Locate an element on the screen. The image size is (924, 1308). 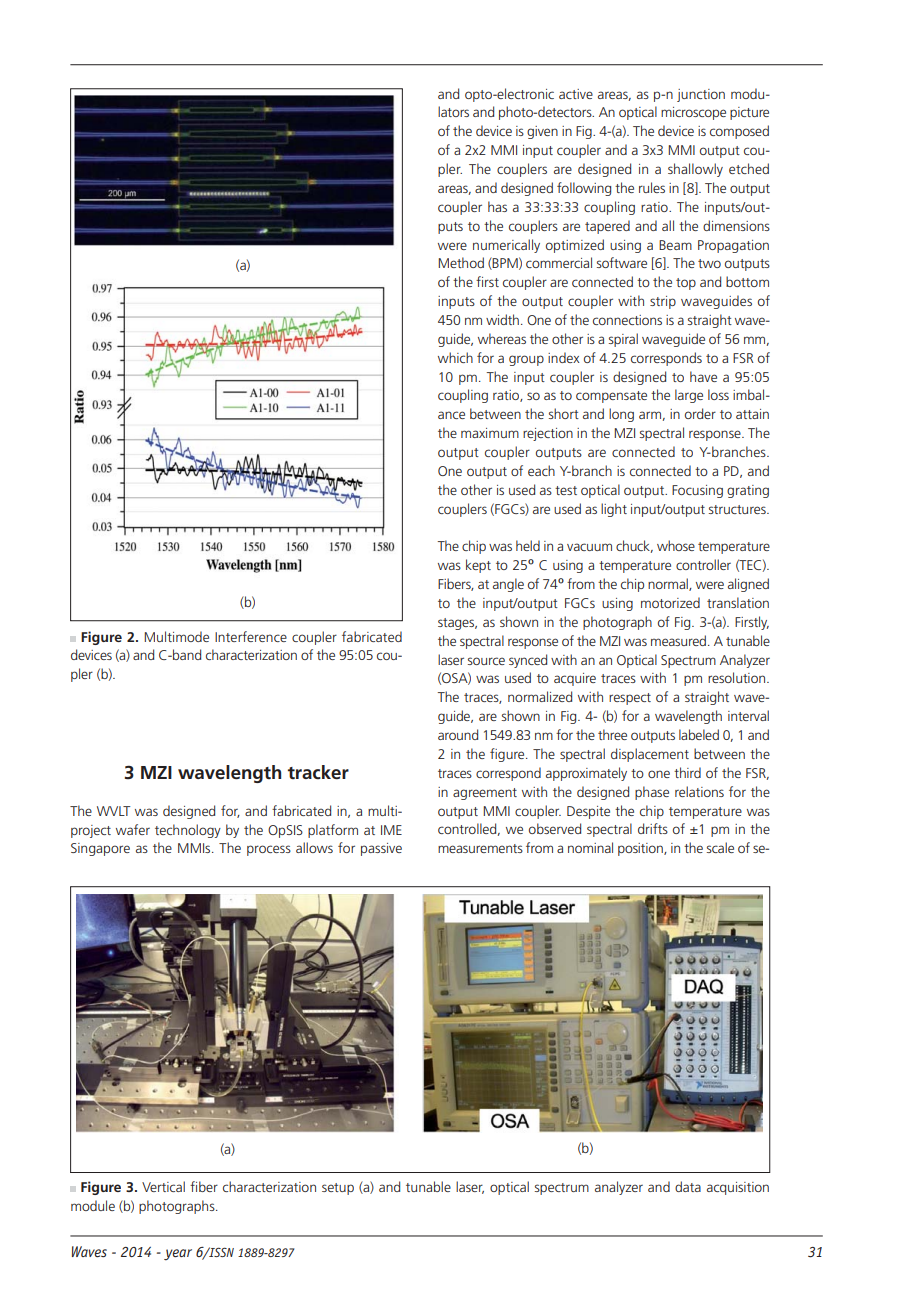
year is located at coordinates (178, 1255).
